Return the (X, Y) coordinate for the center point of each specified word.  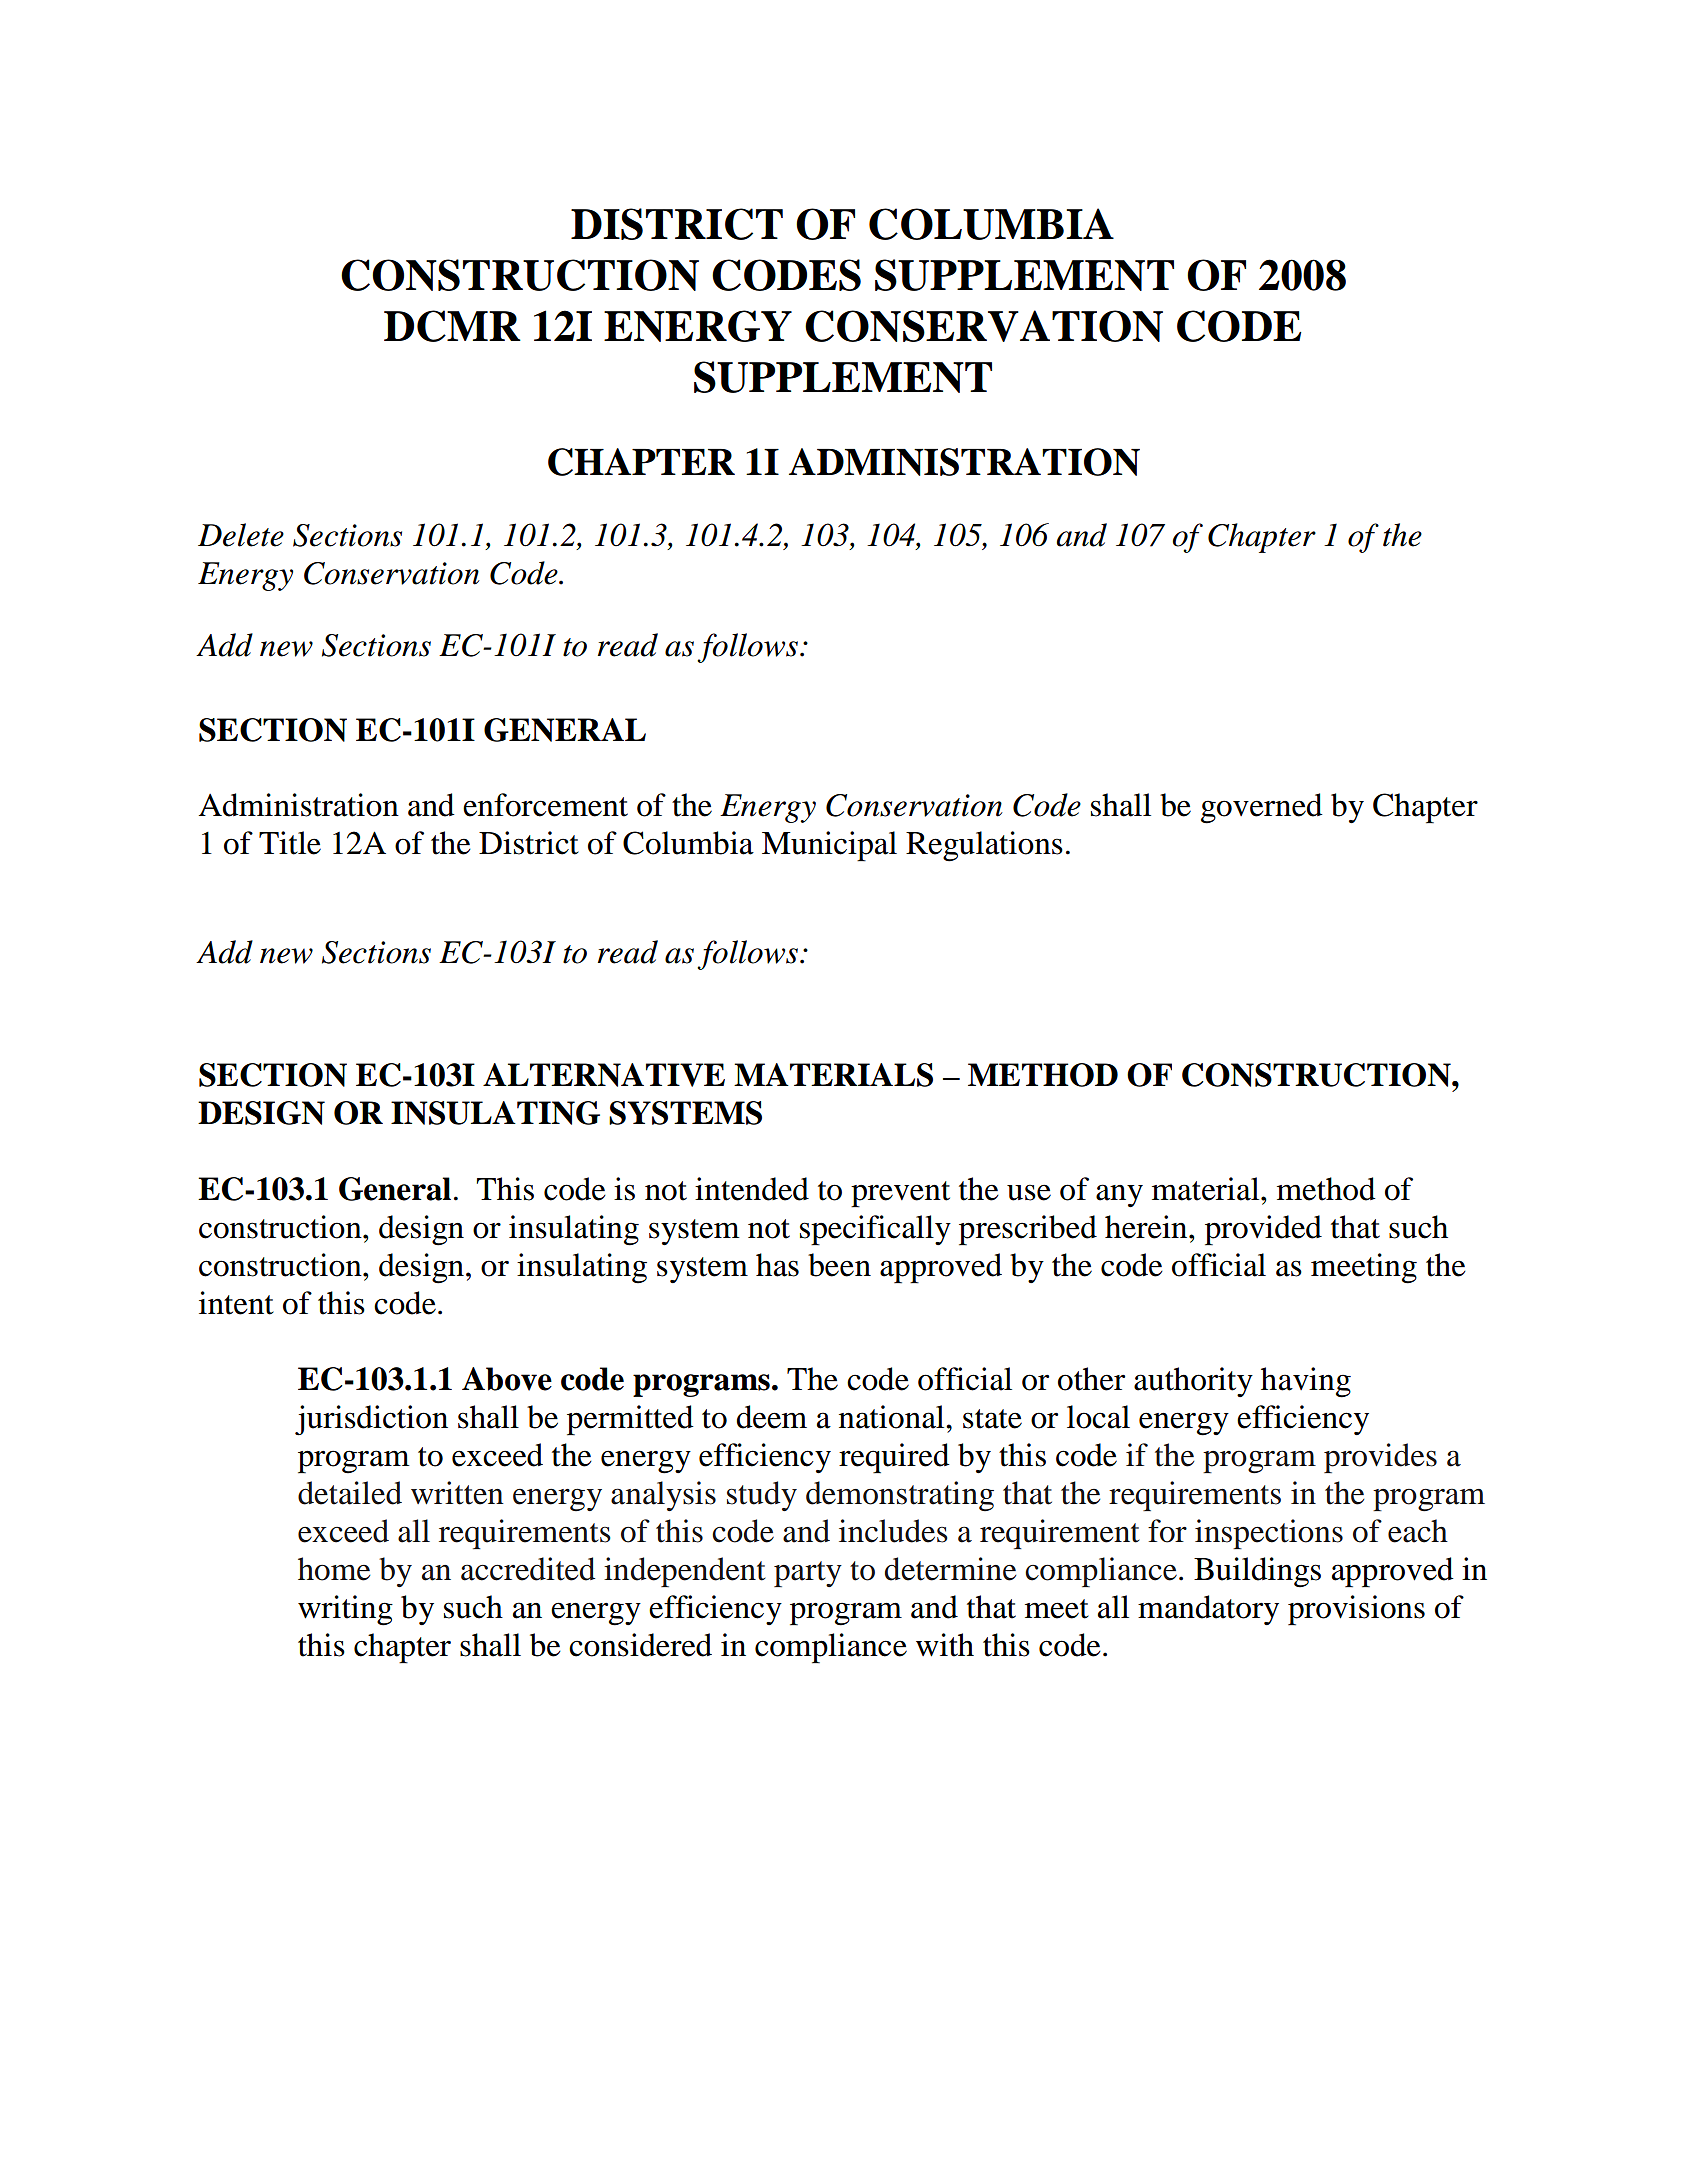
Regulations (984, 846)
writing (345, 1610)
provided (1263, 1230)
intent (236, 1303)
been (839, 1265)
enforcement (545, 805)
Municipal (829, 846)
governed (1262, 808)
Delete (241, 535)
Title (290, 843)
